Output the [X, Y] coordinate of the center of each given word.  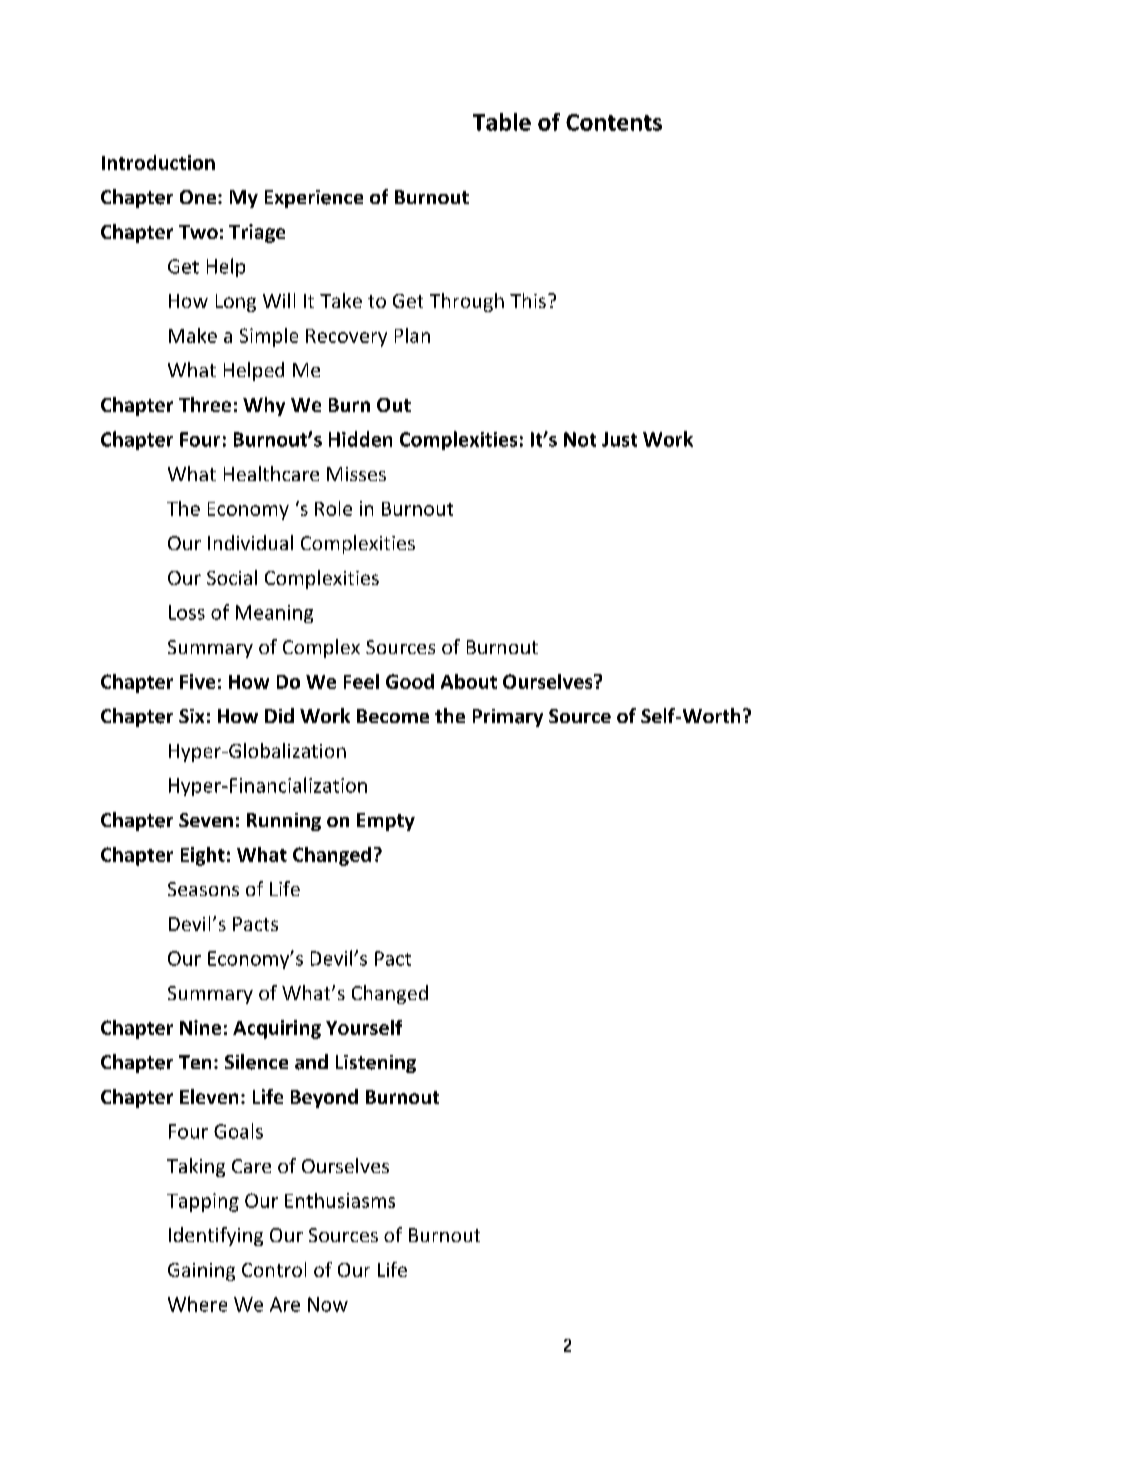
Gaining [201, 1272]
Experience [314, 199]
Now [328, 1304]
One [199, 197]
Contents [614, 122]
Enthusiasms [340, 1200]
